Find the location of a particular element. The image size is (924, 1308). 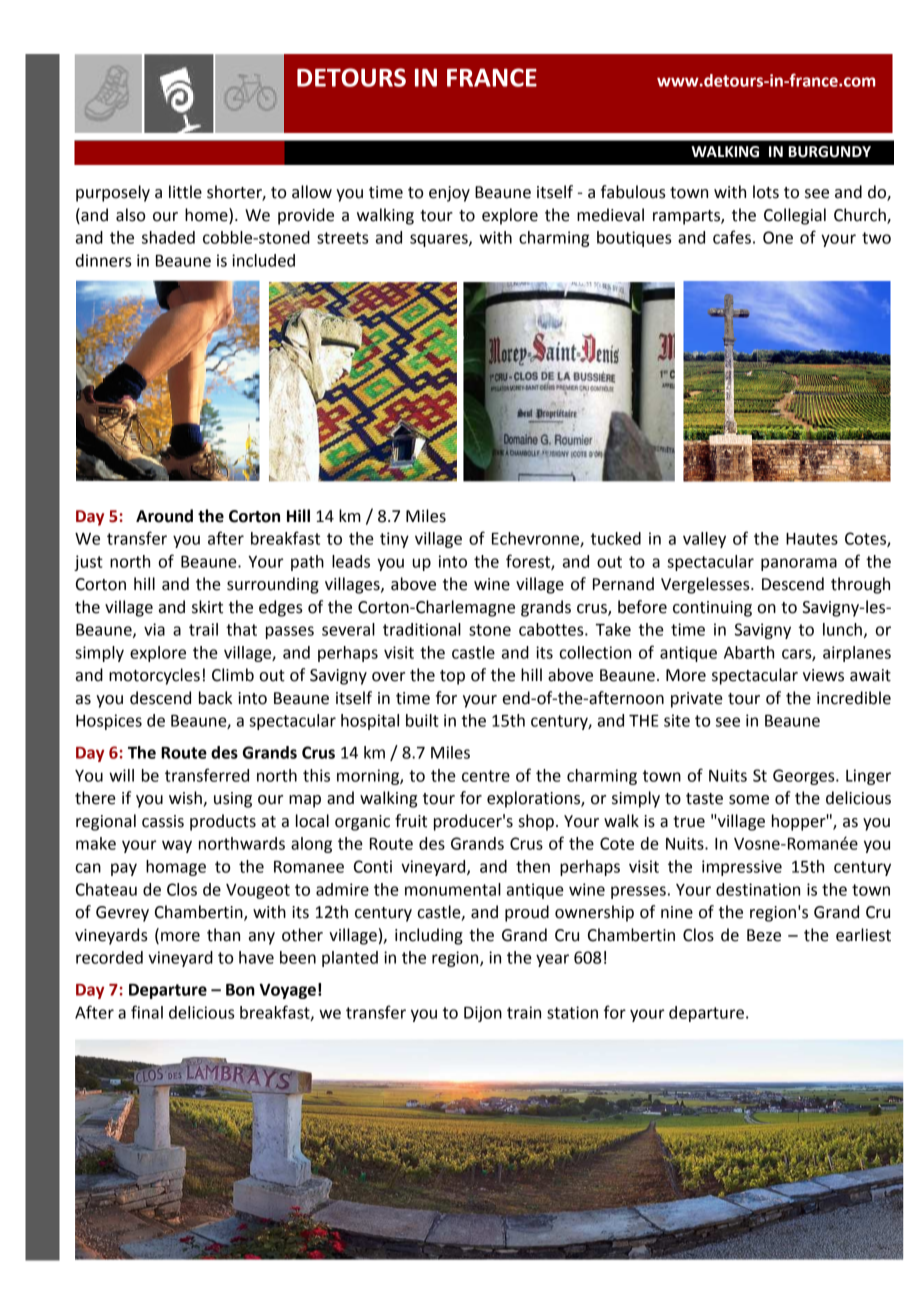

little is located at coordinates (185, 192).
